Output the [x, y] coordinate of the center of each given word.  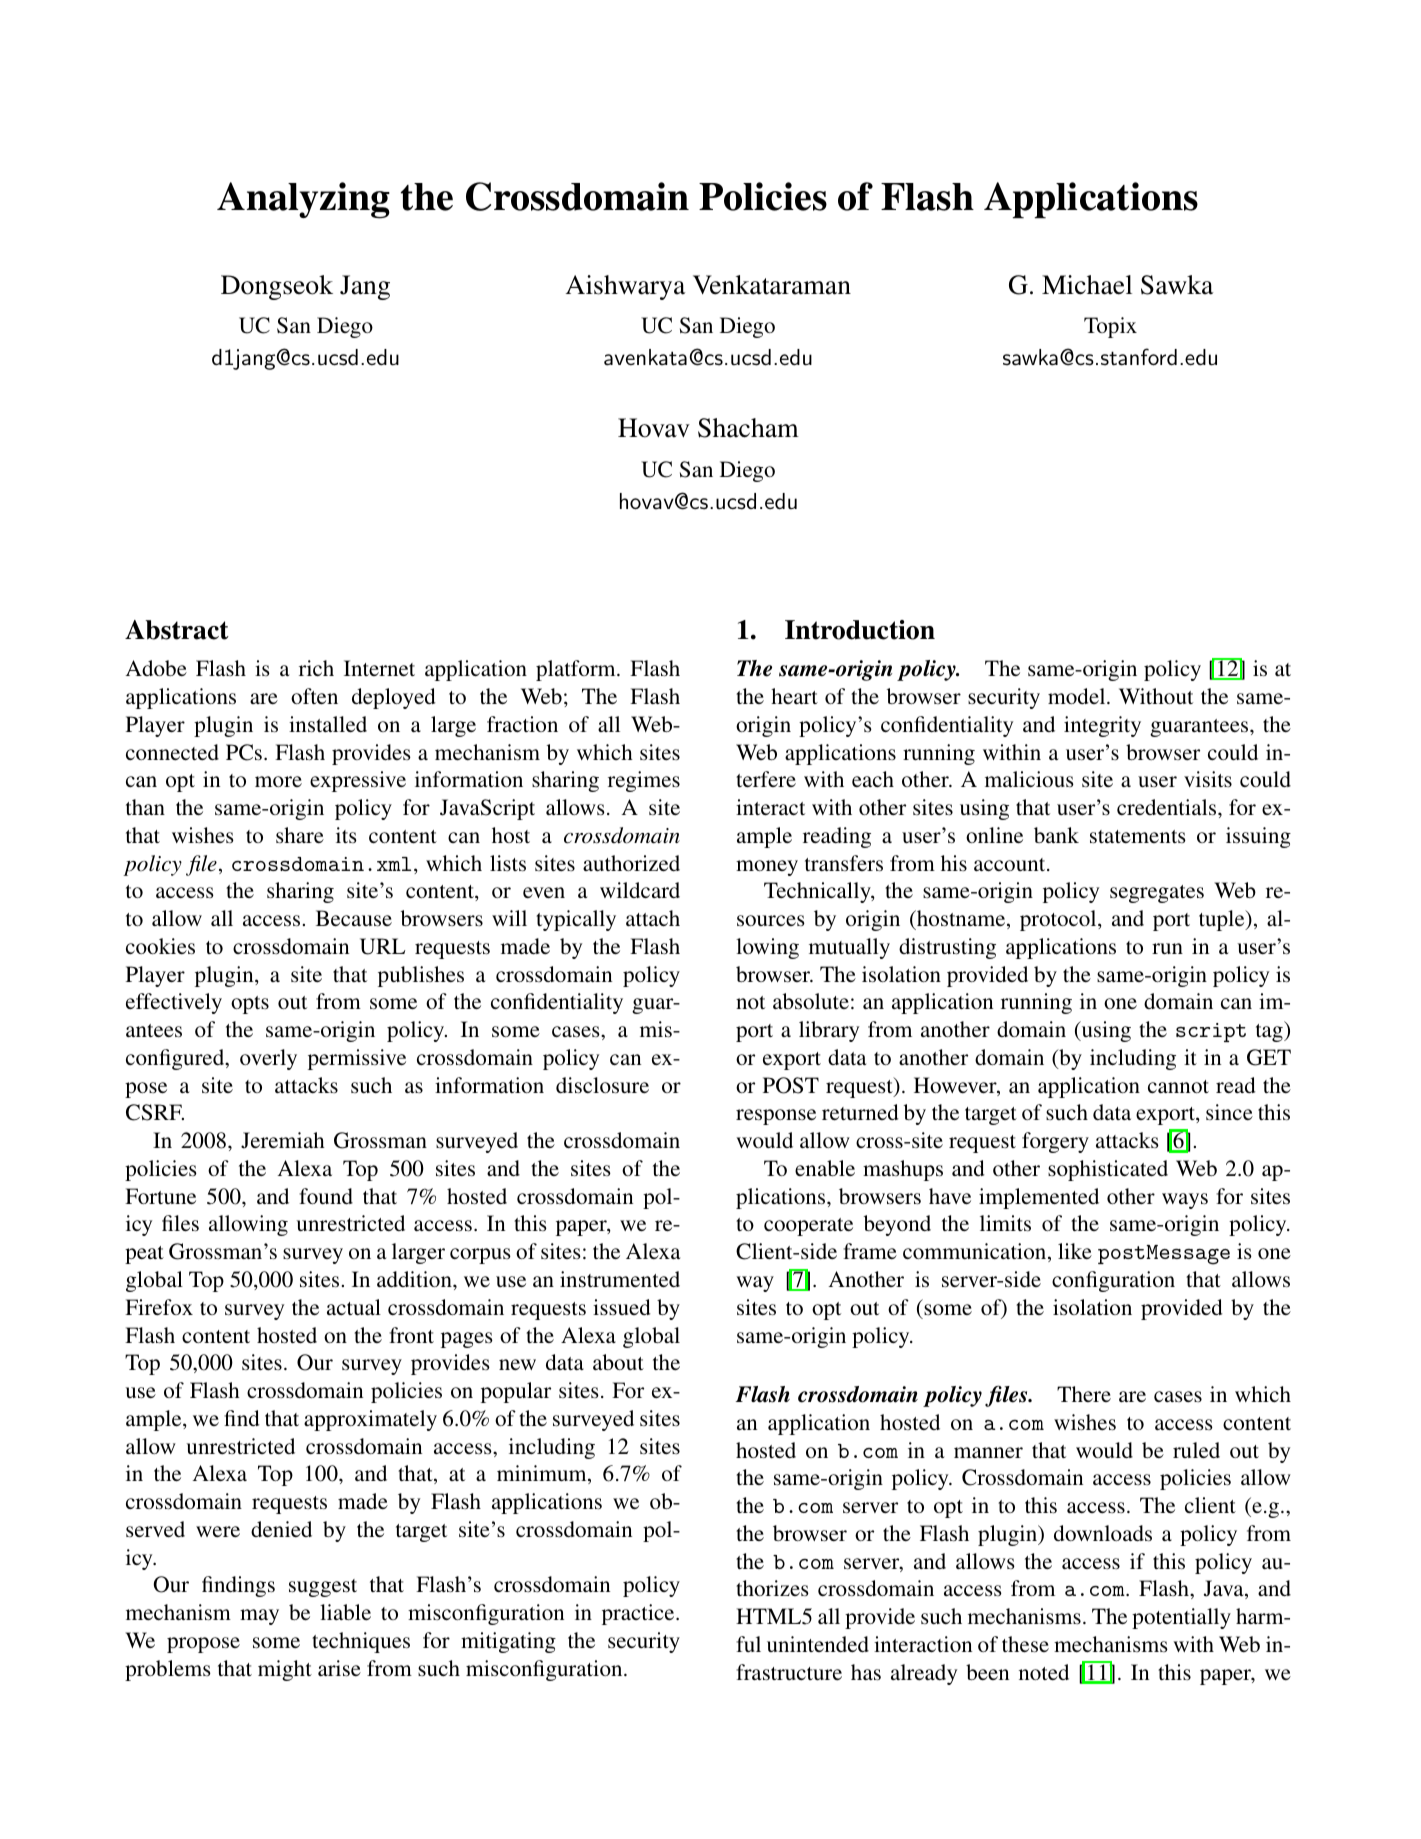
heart [794, 696]
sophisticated [1108, 1170]
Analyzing [303, 200]
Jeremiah [283, 1140]
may [259, 1617]
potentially [1181, 1618]
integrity [1102, 726]
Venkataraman [772, 285]
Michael [1087, 285]
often [314, 696]
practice [639, 1614]
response [776, 1117]
